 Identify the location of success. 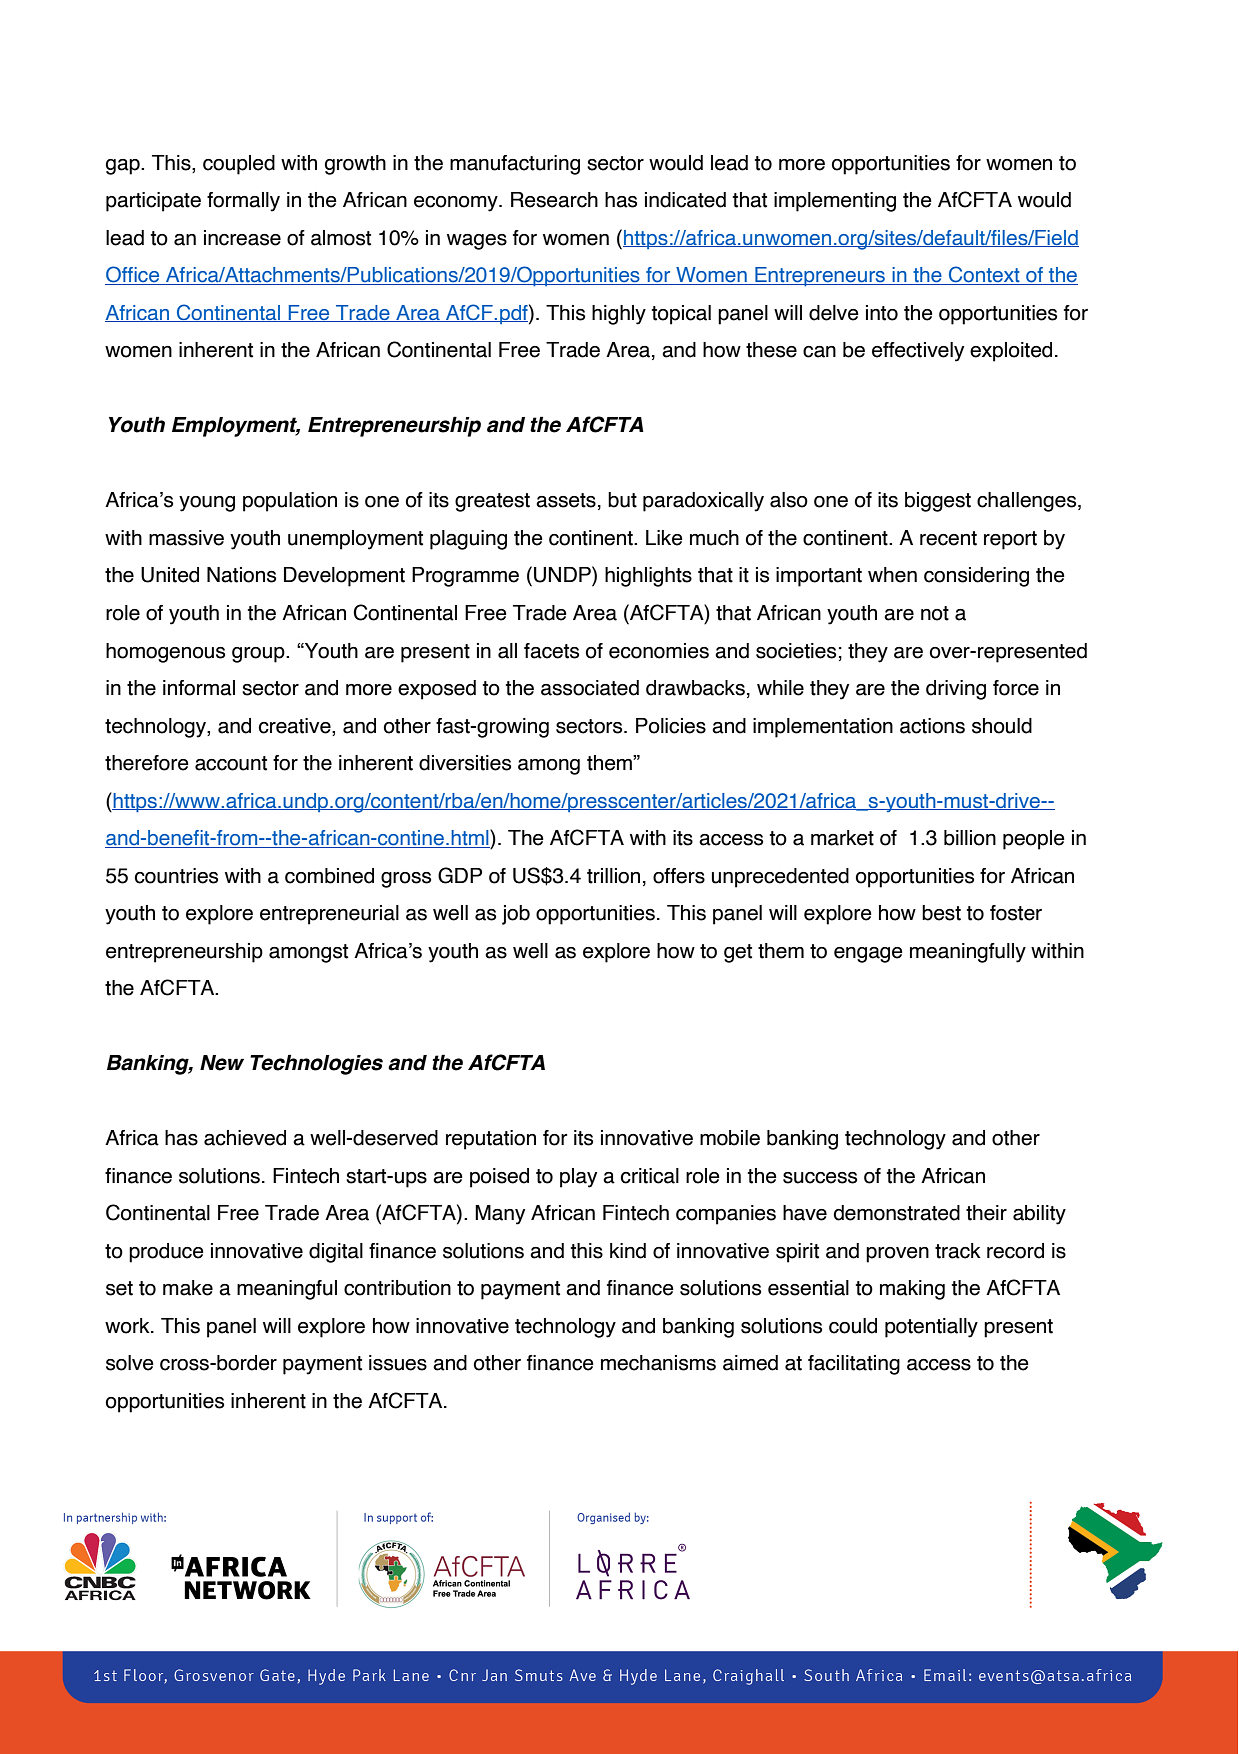
(820, 1178).
